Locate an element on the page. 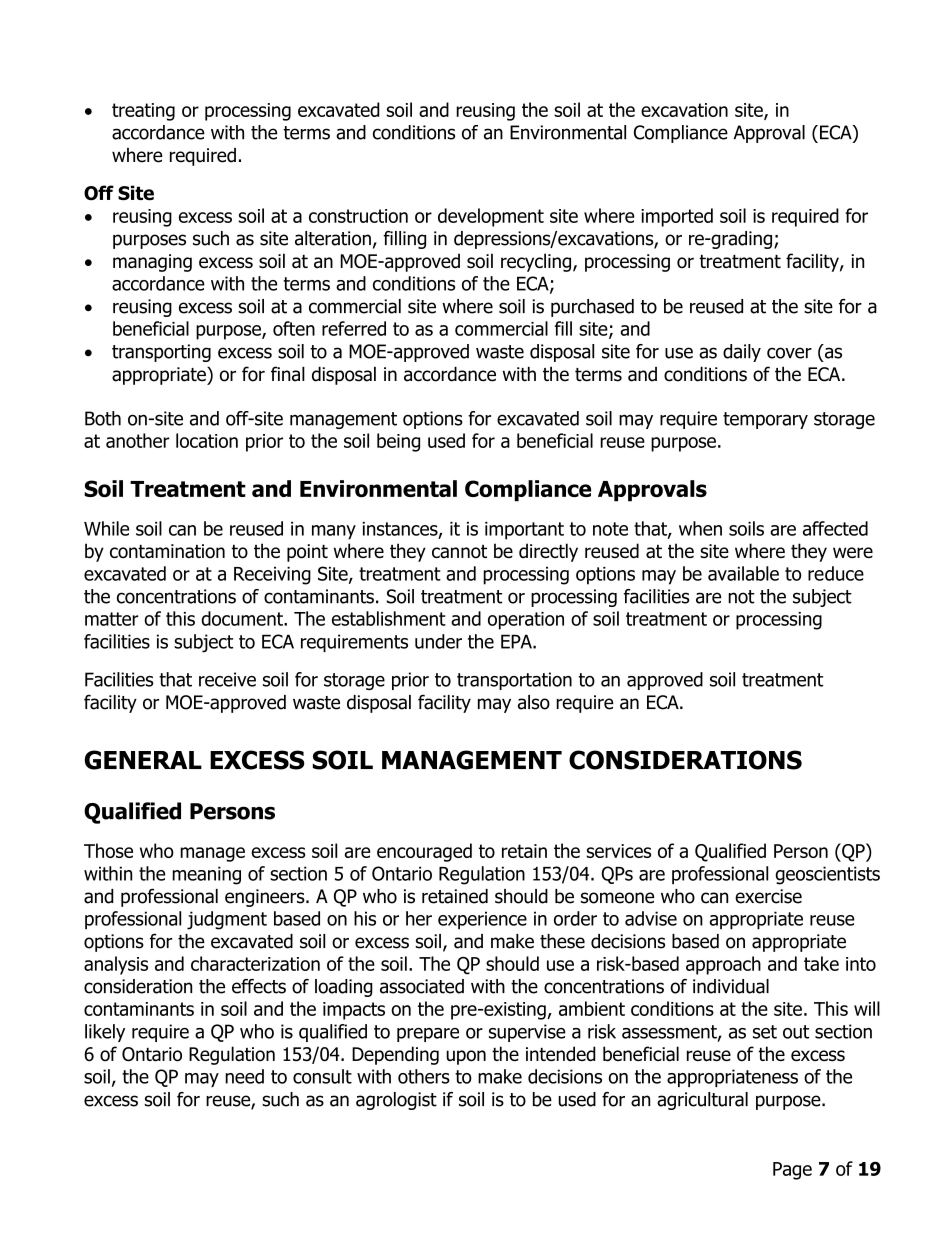 This page has height=1233, width=952. need is located at coordinates (244, 1076).
